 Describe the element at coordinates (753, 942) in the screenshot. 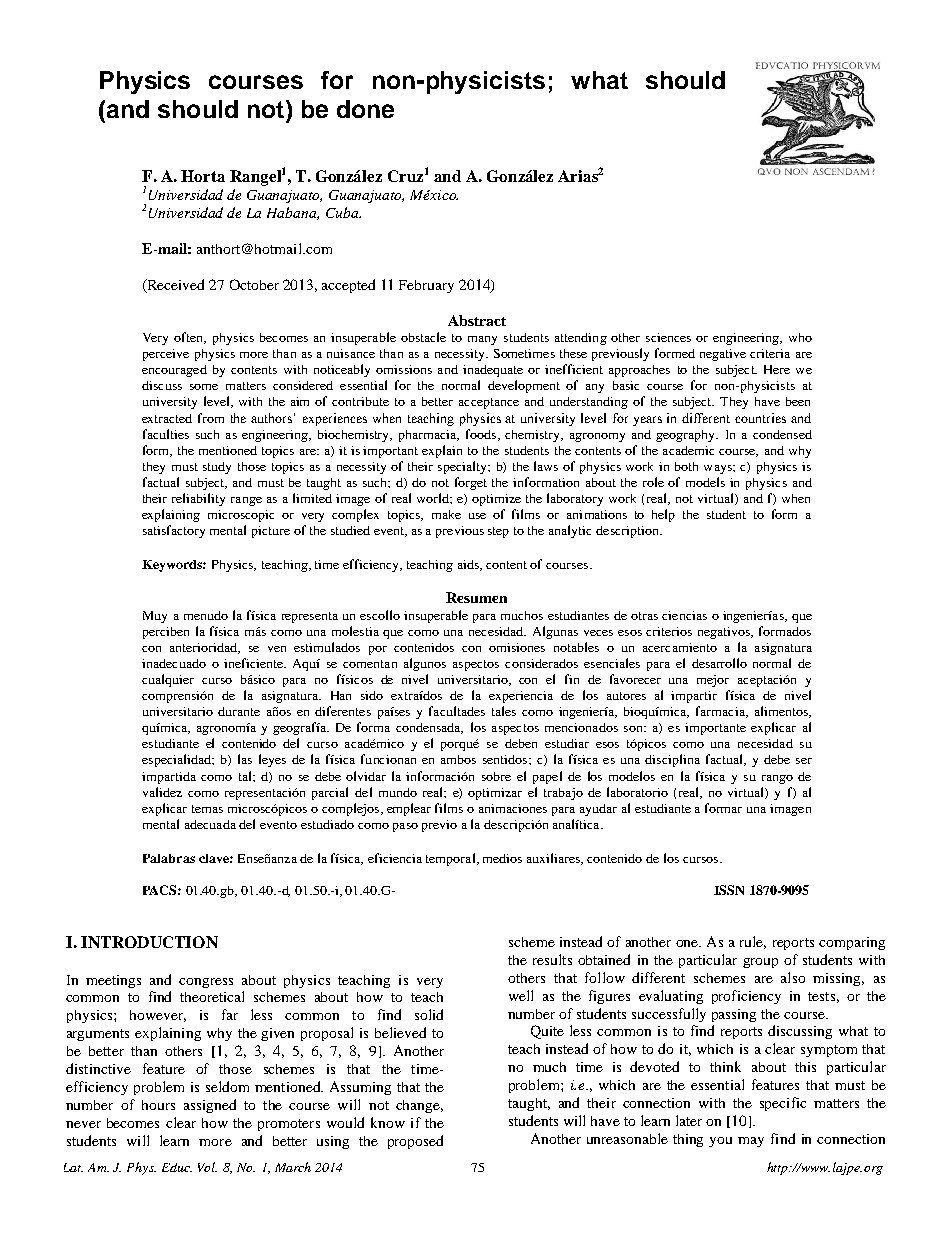

I see `rule` at that location.
